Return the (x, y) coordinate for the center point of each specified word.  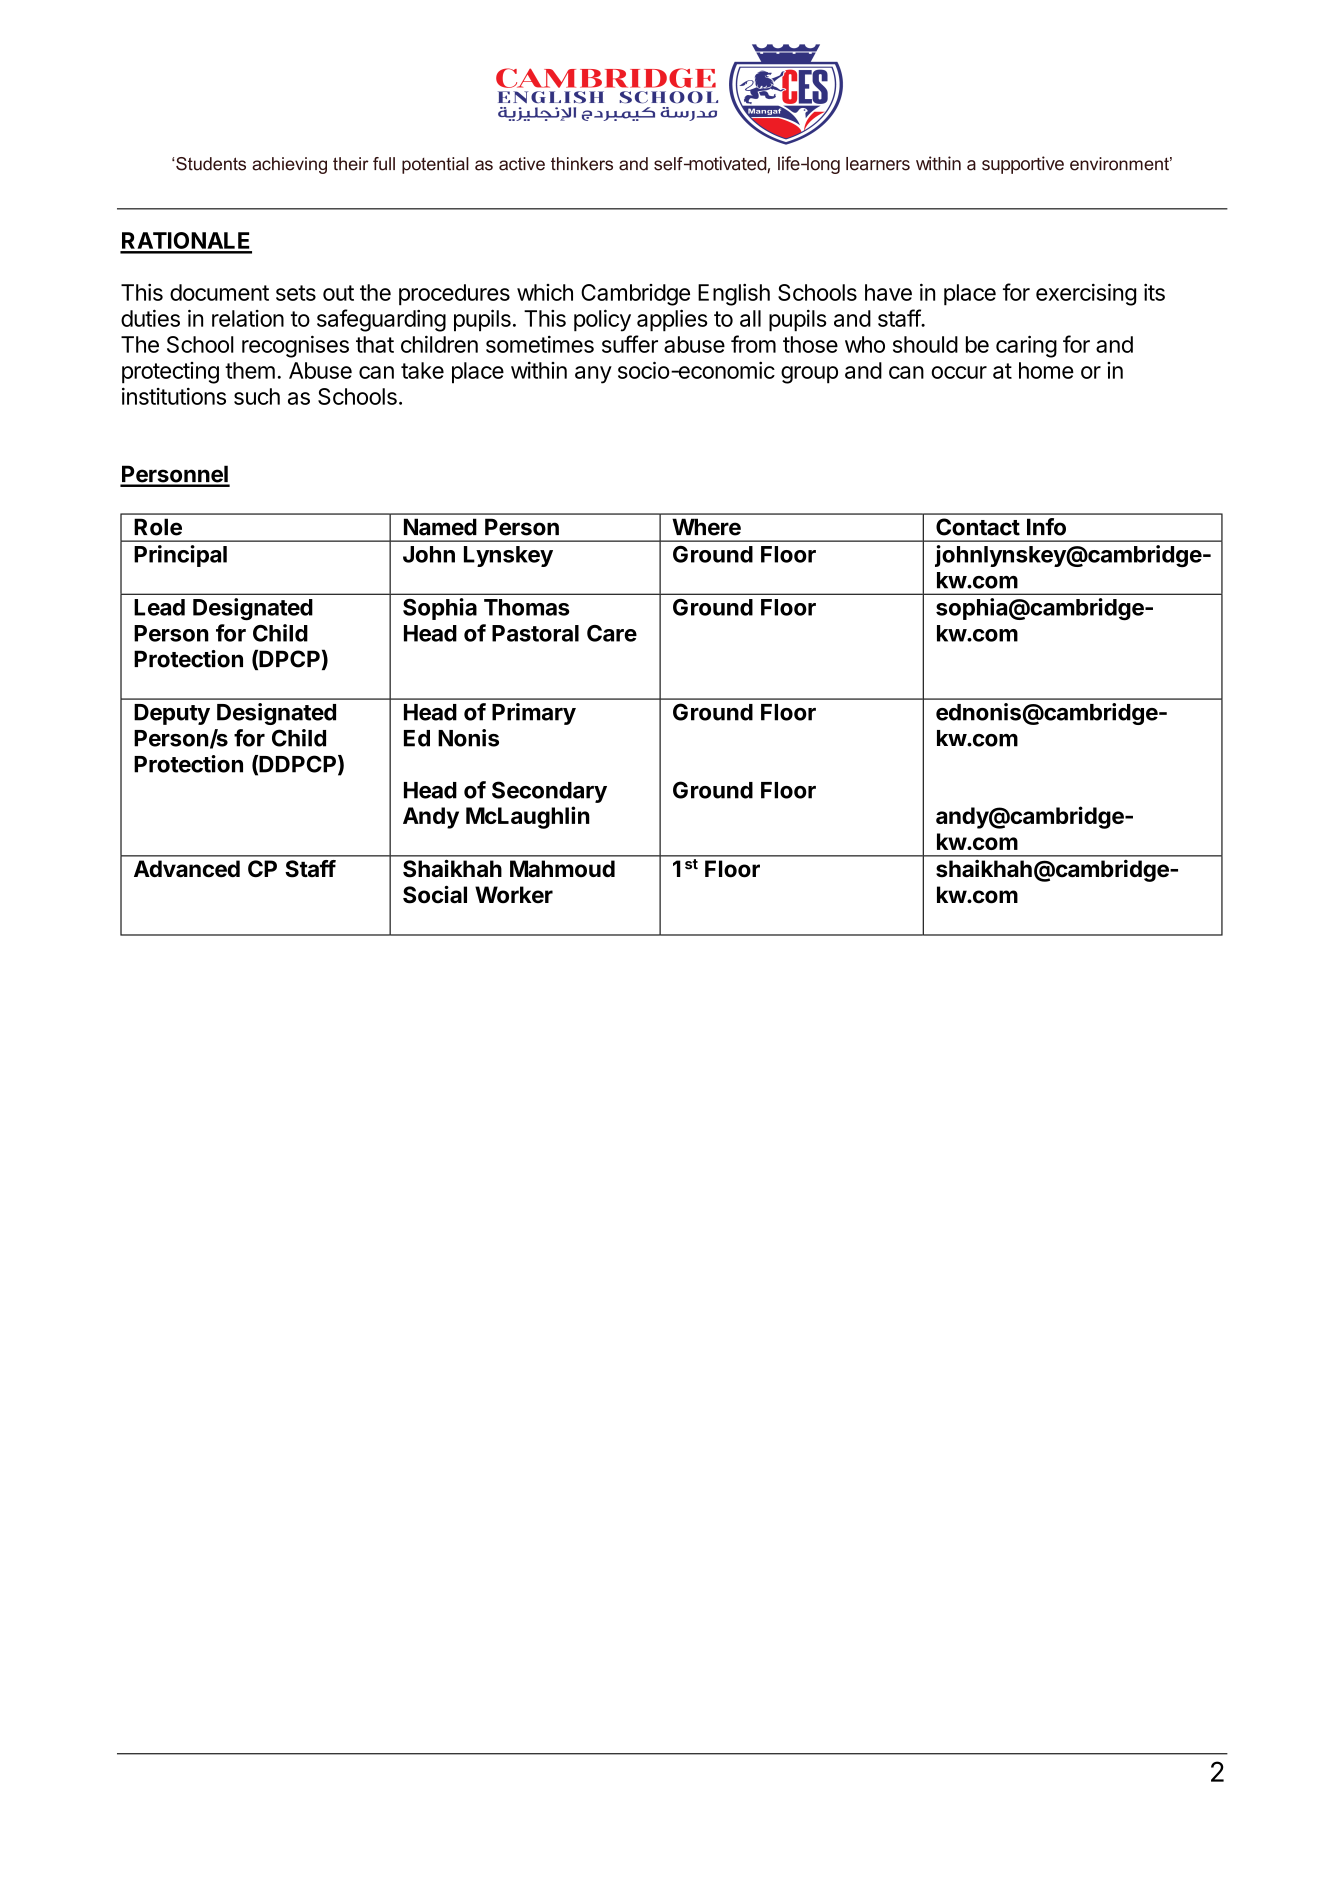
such (257, 396)
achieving (289, 165)
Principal (180, 556)
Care (612, 633)
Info (1046, 527)
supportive (1023, 165)
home (1046, 370)
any (593, 375)
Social (435, 894)
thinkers (582, 164)
